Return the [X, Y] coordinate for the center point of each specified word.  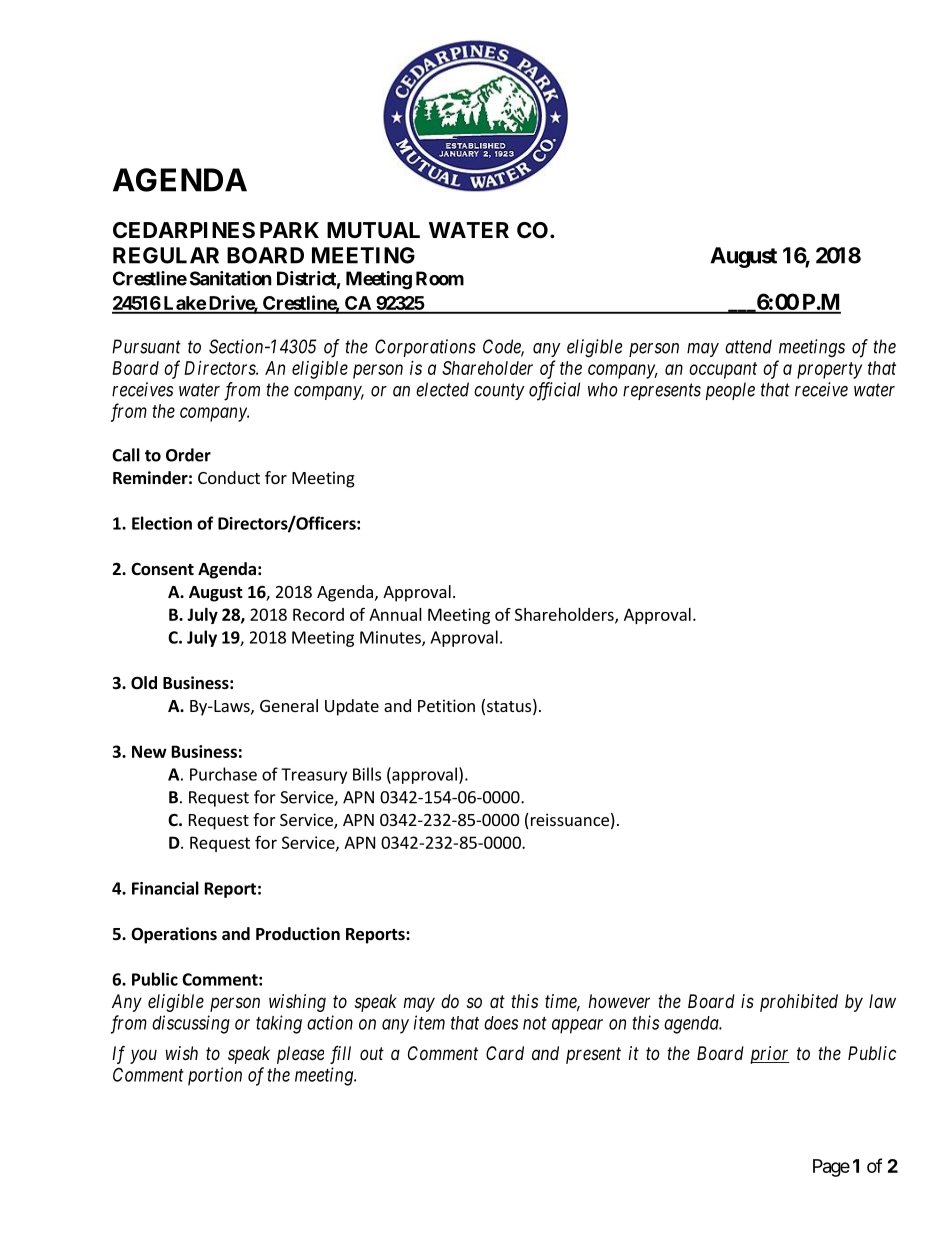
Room [440, 278]
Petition [446, 705]
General [289, 705]
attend [748, 346]
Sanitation [231, 278]
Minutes [391, 638]
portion [215, 1076]
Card [505, 1053]
